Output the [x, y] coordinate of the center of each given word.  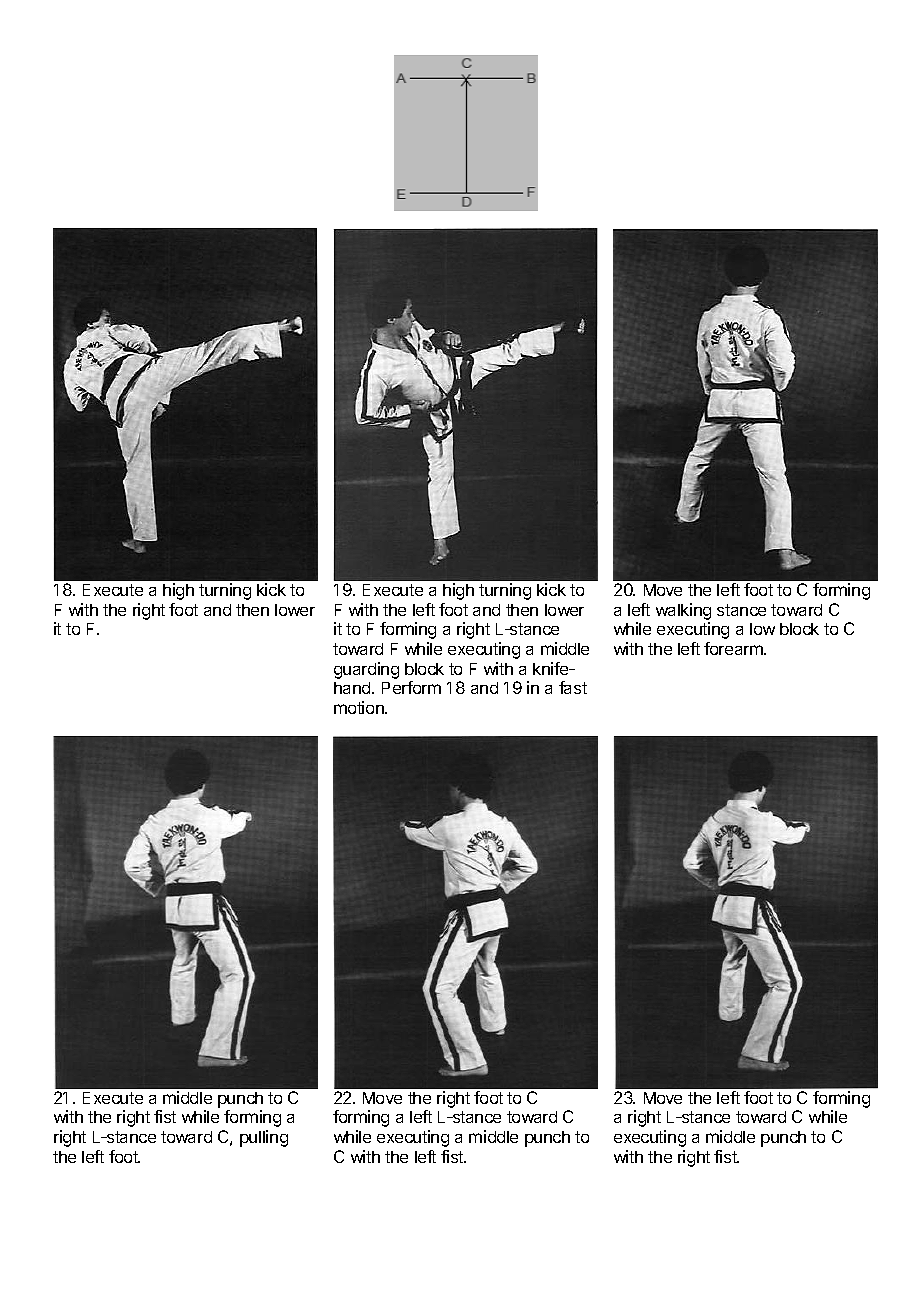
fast [573, 687]
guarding [366, 670]
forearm [734, 648]
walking [683, 611]
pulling [264, 1138]
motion [360, 707]
